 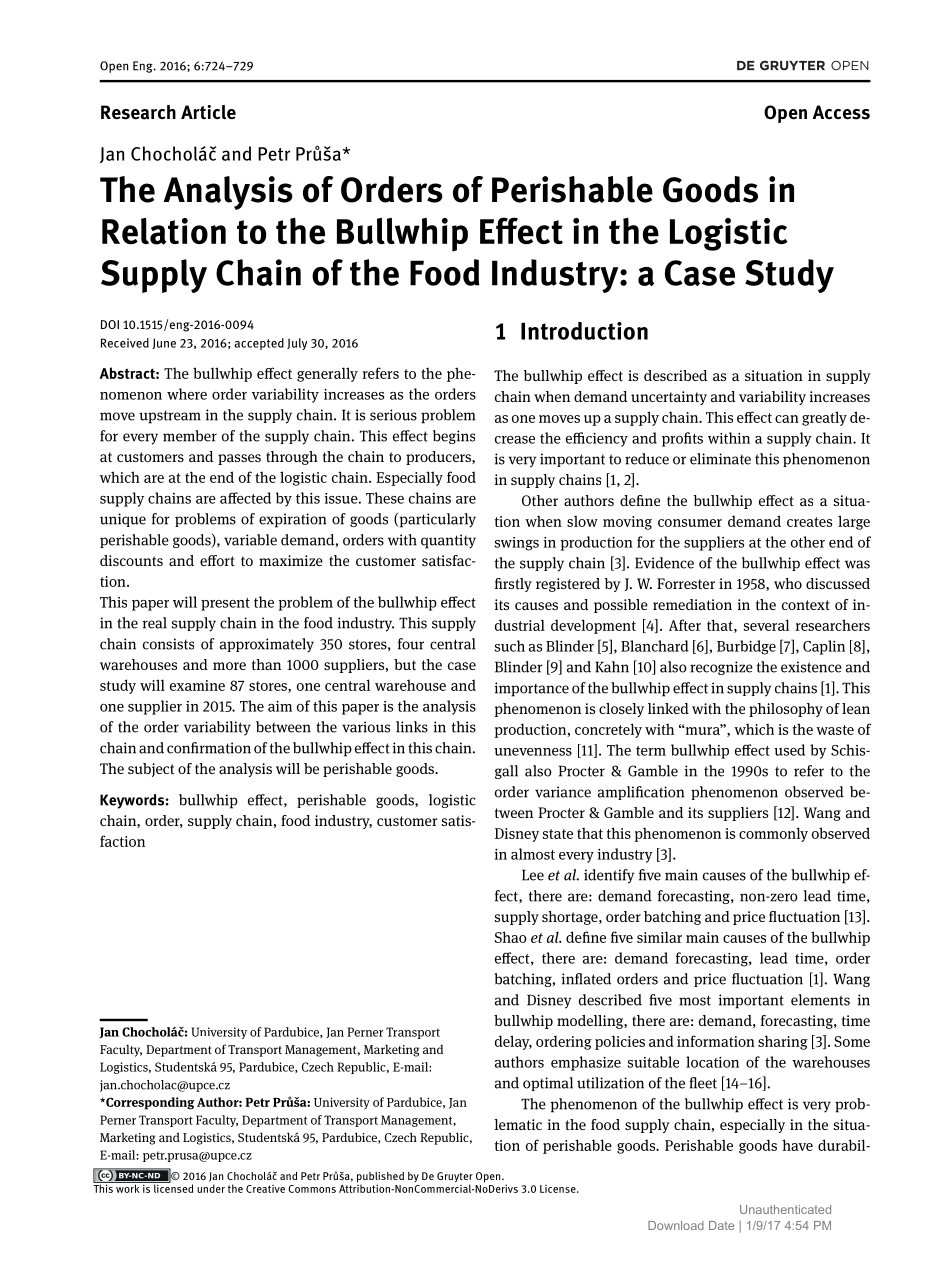 I want to click on July, so click(x=297, y=344).
